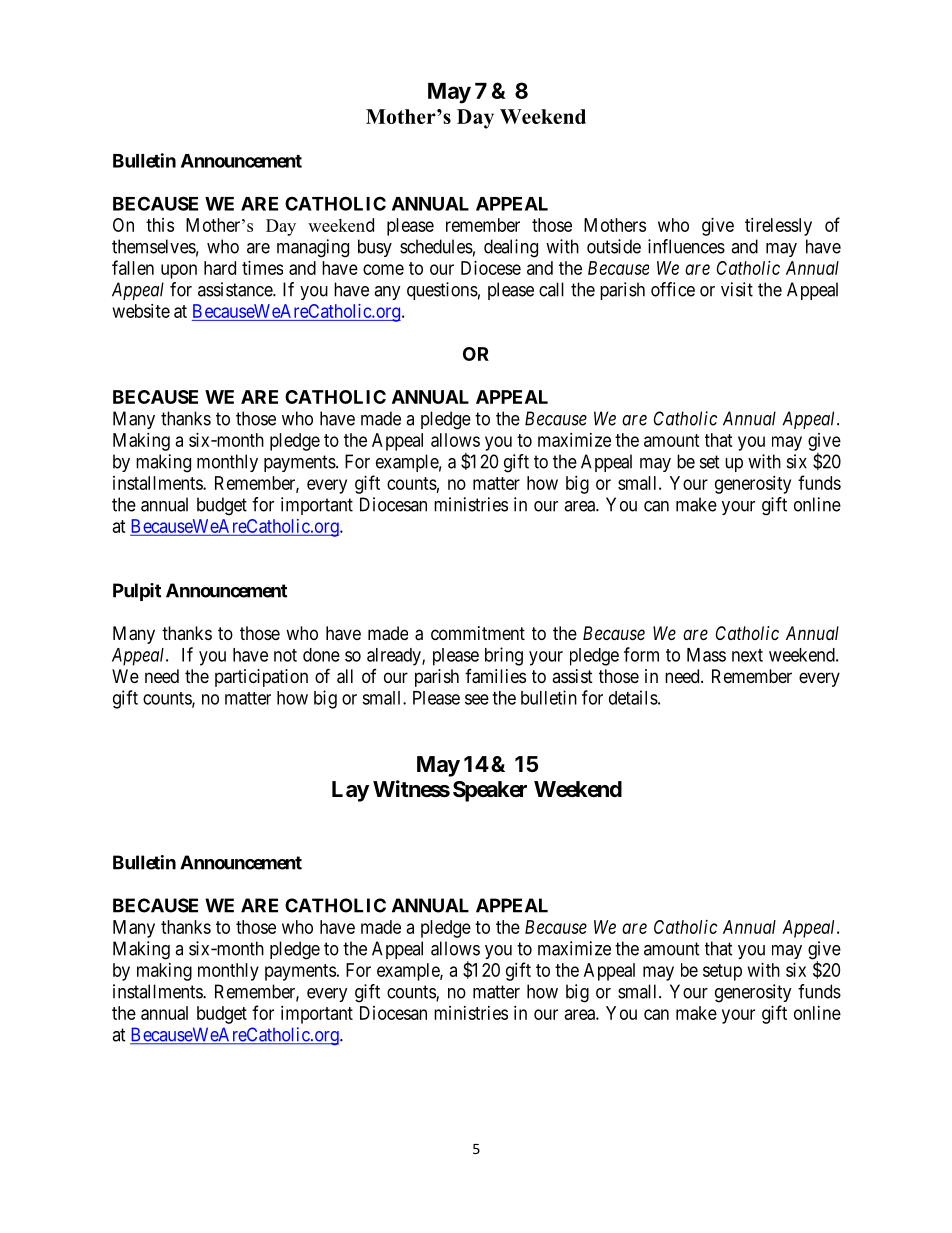  I want to click on see, so click(477, 699).
